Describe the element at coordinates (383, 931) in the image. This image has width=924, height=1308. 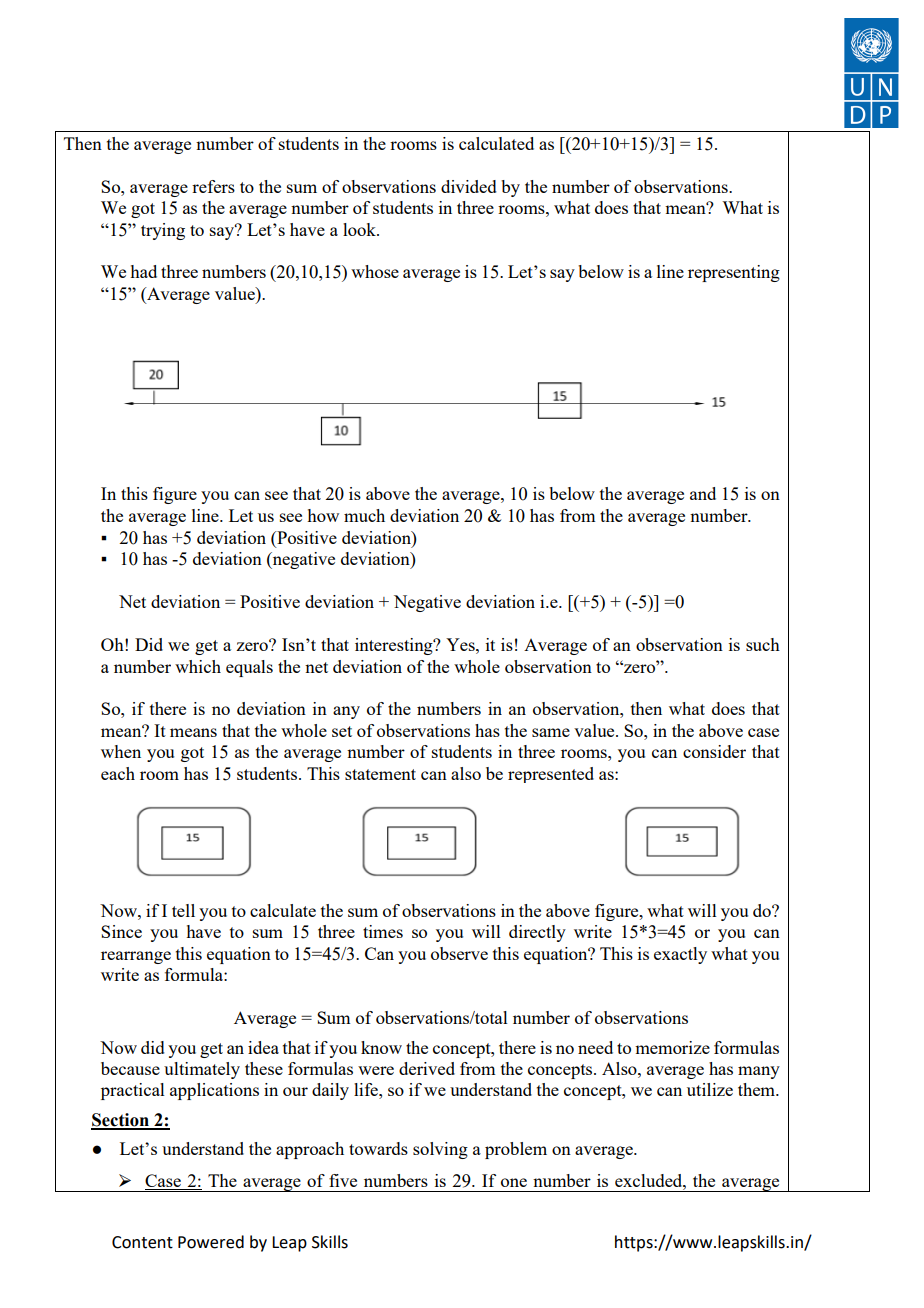
I see `times` at that location.
